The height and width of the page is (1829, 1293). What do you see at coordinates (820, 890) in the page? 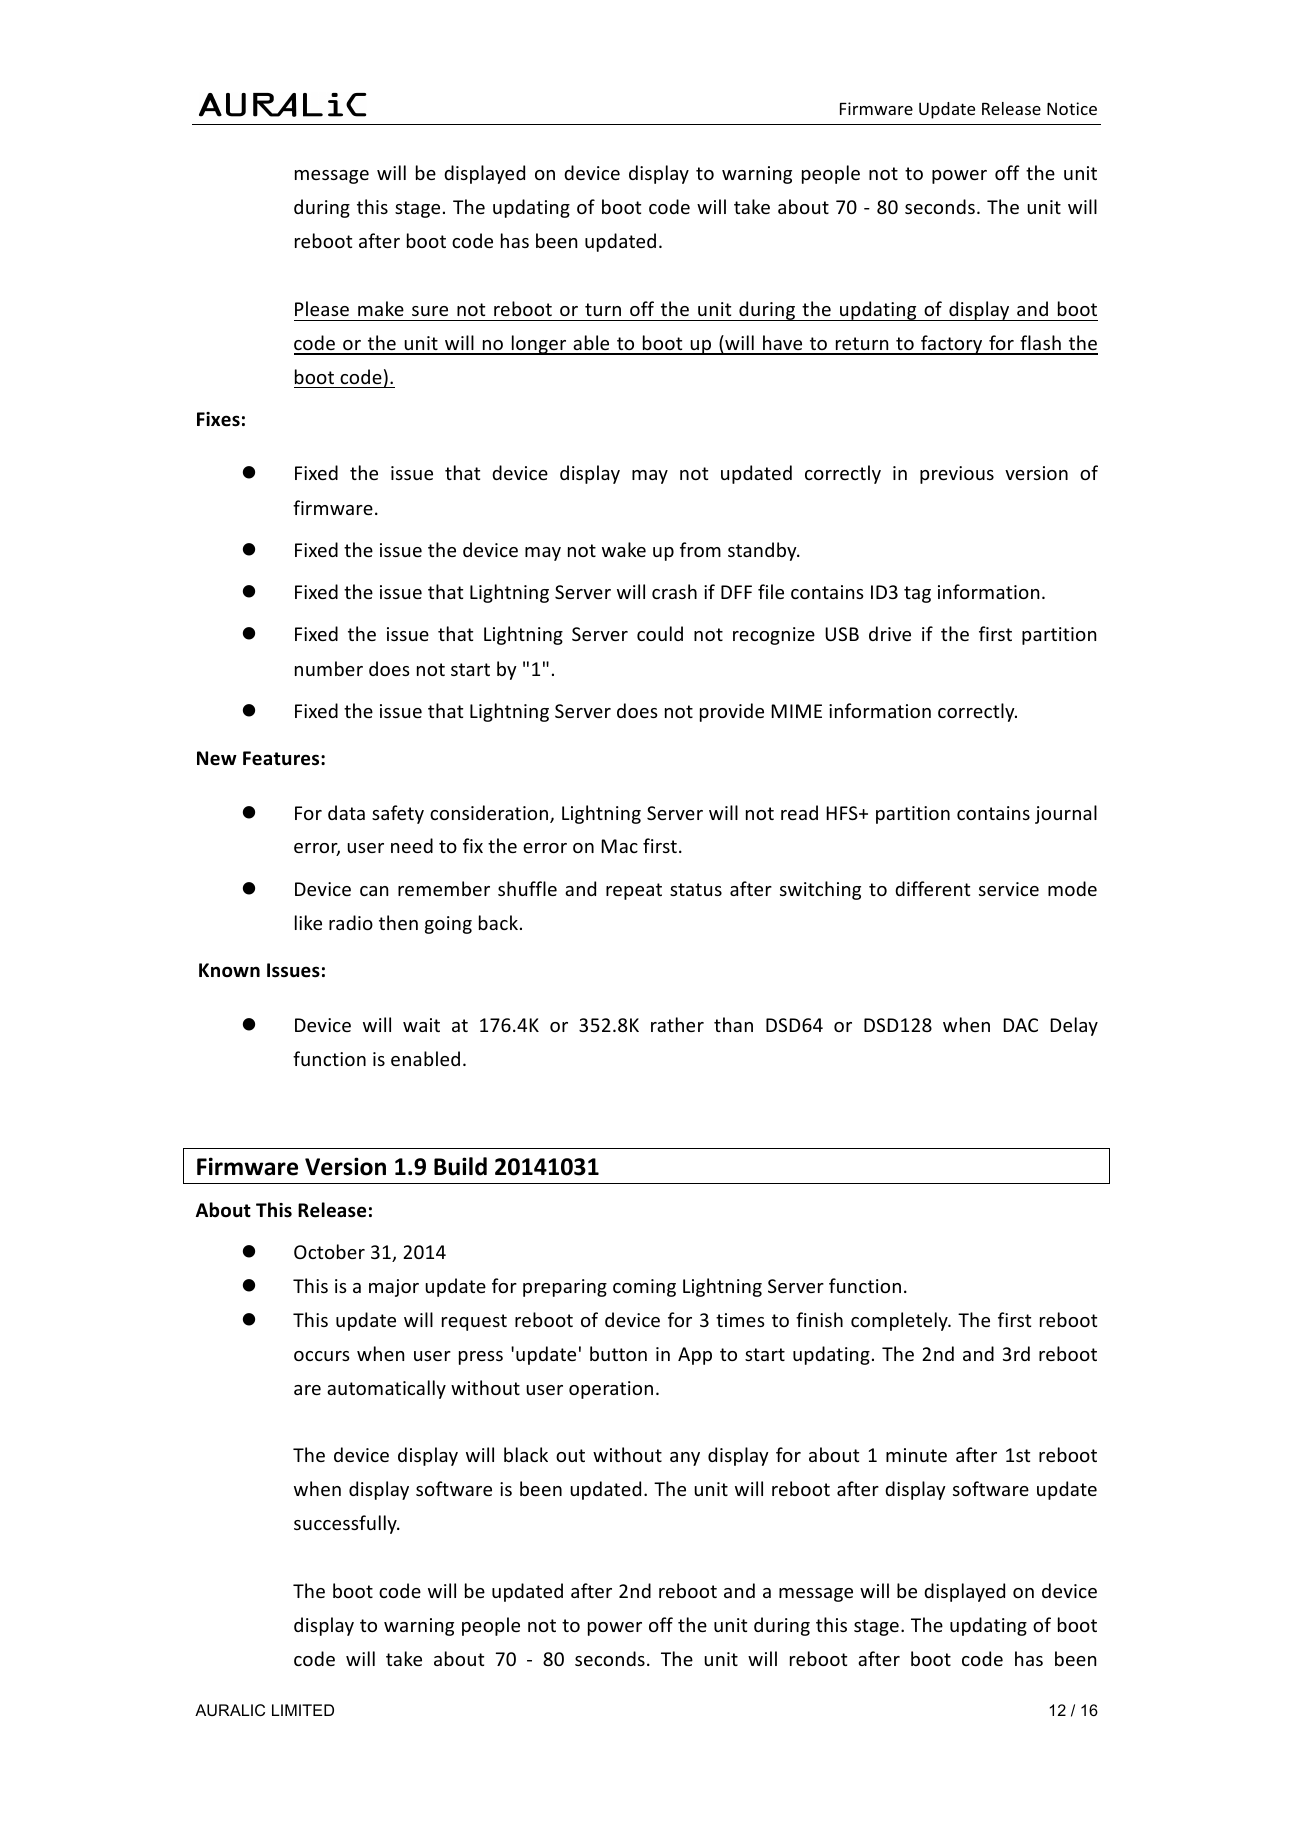
I see `switching` at bounding box center [820, 890].
